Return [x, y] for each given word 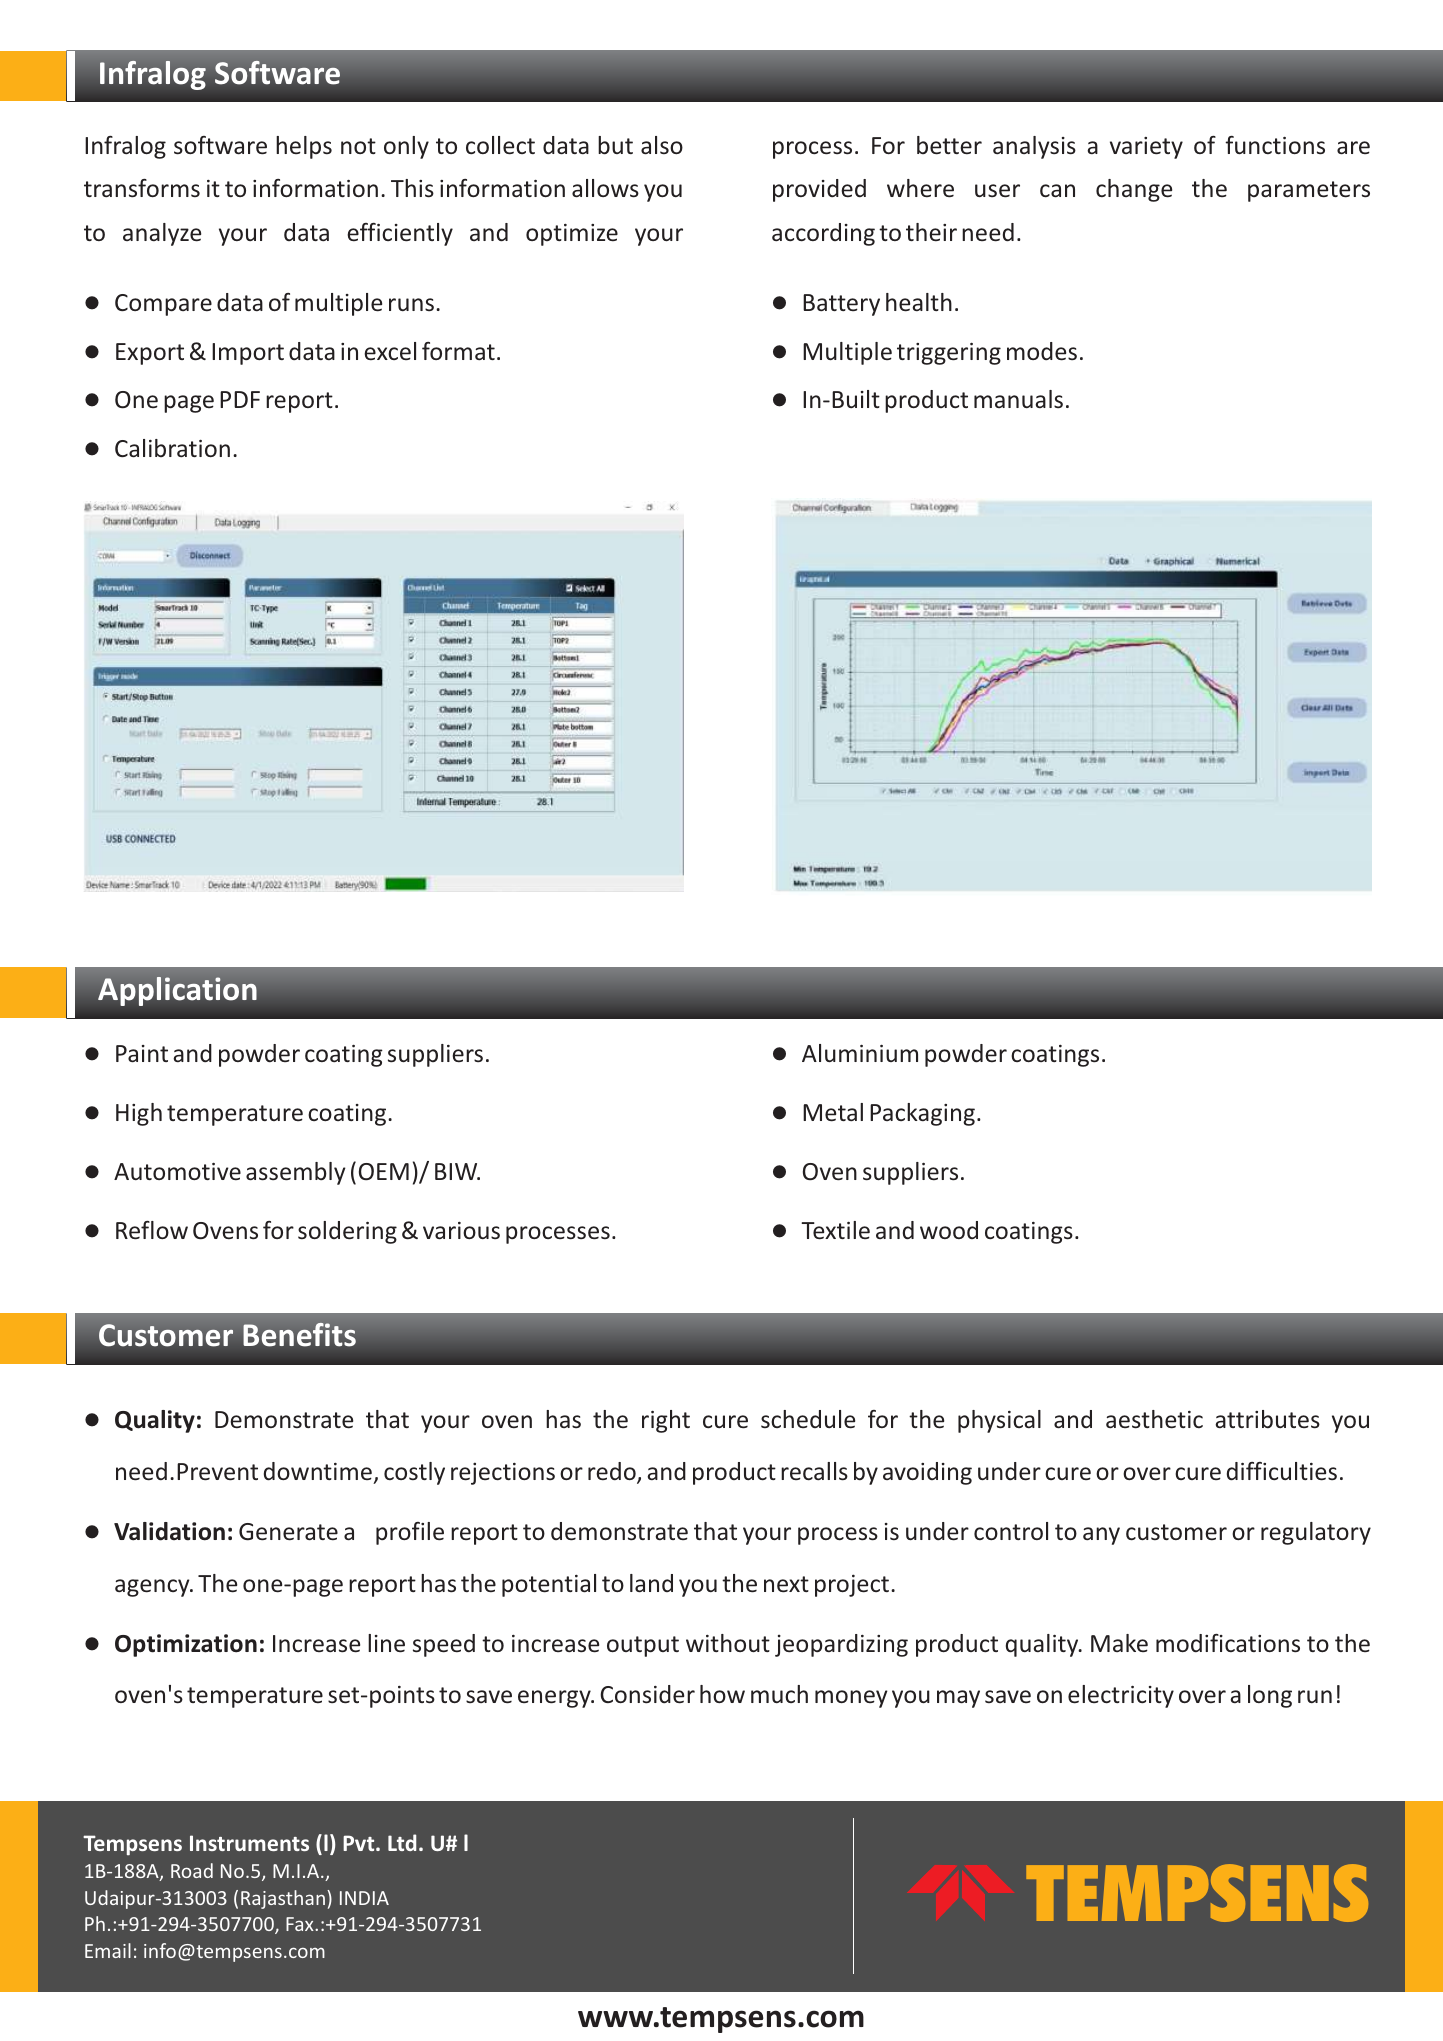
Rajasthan [283, 1899]
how [722, 1694]
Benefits [299, 1334]
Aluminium [860, 1053]
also [662, 145]
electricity [1121, 1696]
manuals [1018, 399]
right [666, 1421]
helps [304, 147]
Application [177, 991]
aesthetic [1154, 1419]
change [1134, 190]
